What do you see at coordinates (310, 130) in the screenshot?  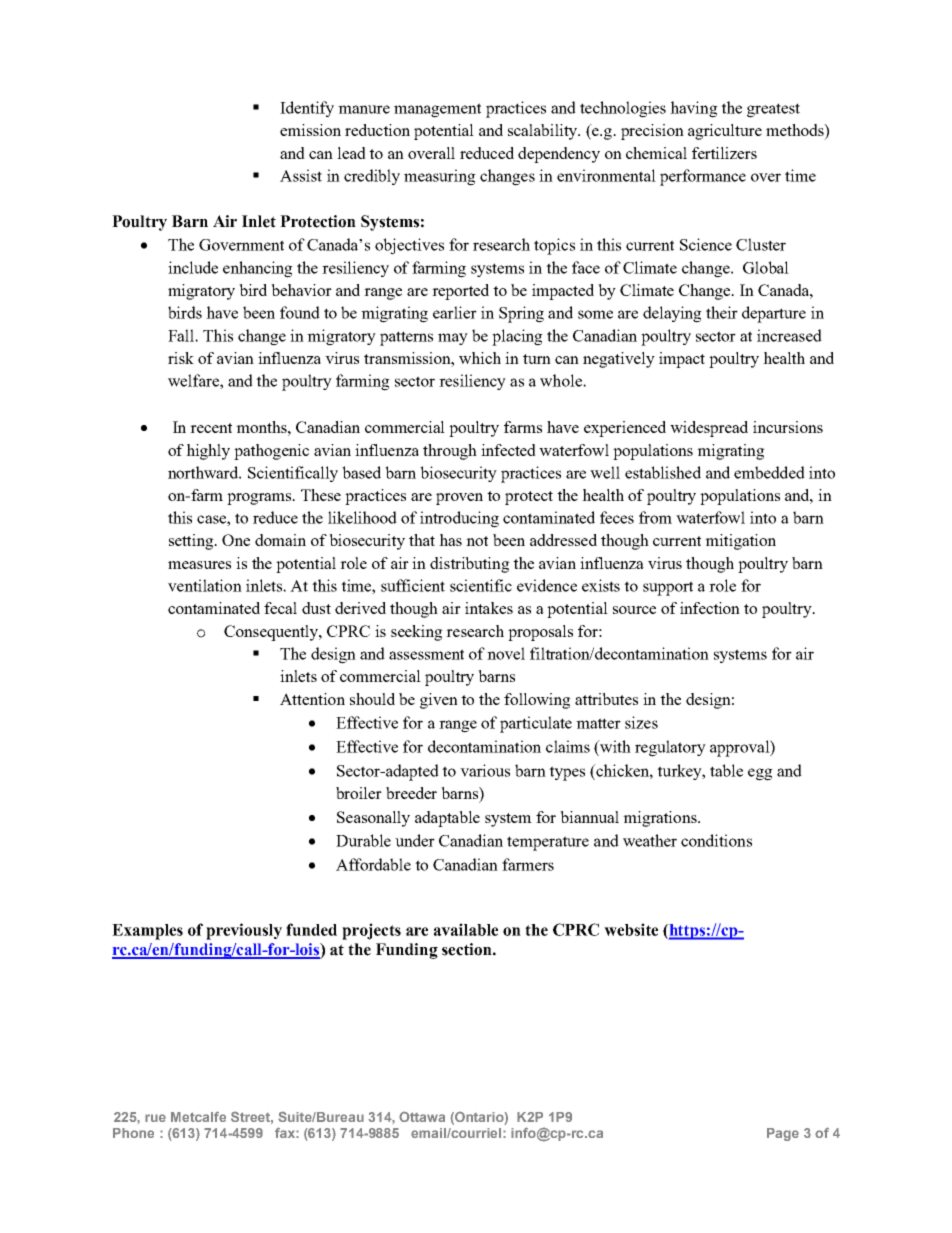 I see `emission` at bounding box center [310, 130].
